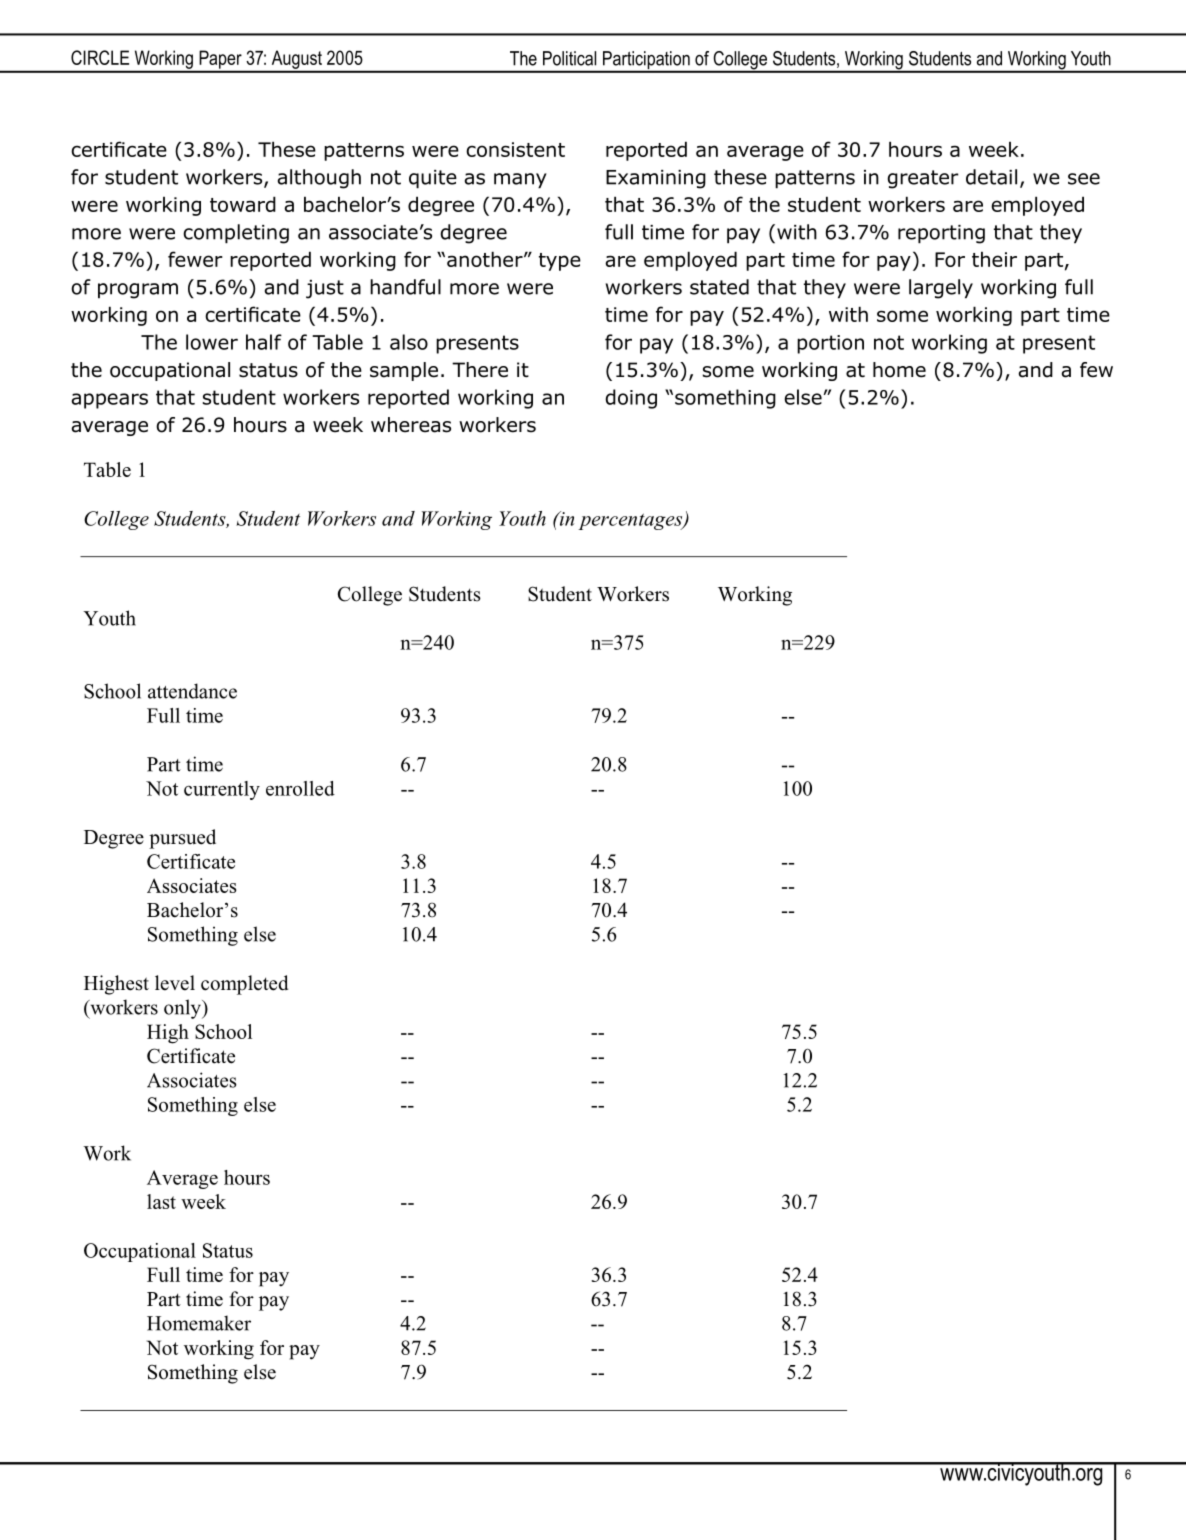 The height and width of the page is (1540, 1186). I want to click on pursued, so click(182, 839).
